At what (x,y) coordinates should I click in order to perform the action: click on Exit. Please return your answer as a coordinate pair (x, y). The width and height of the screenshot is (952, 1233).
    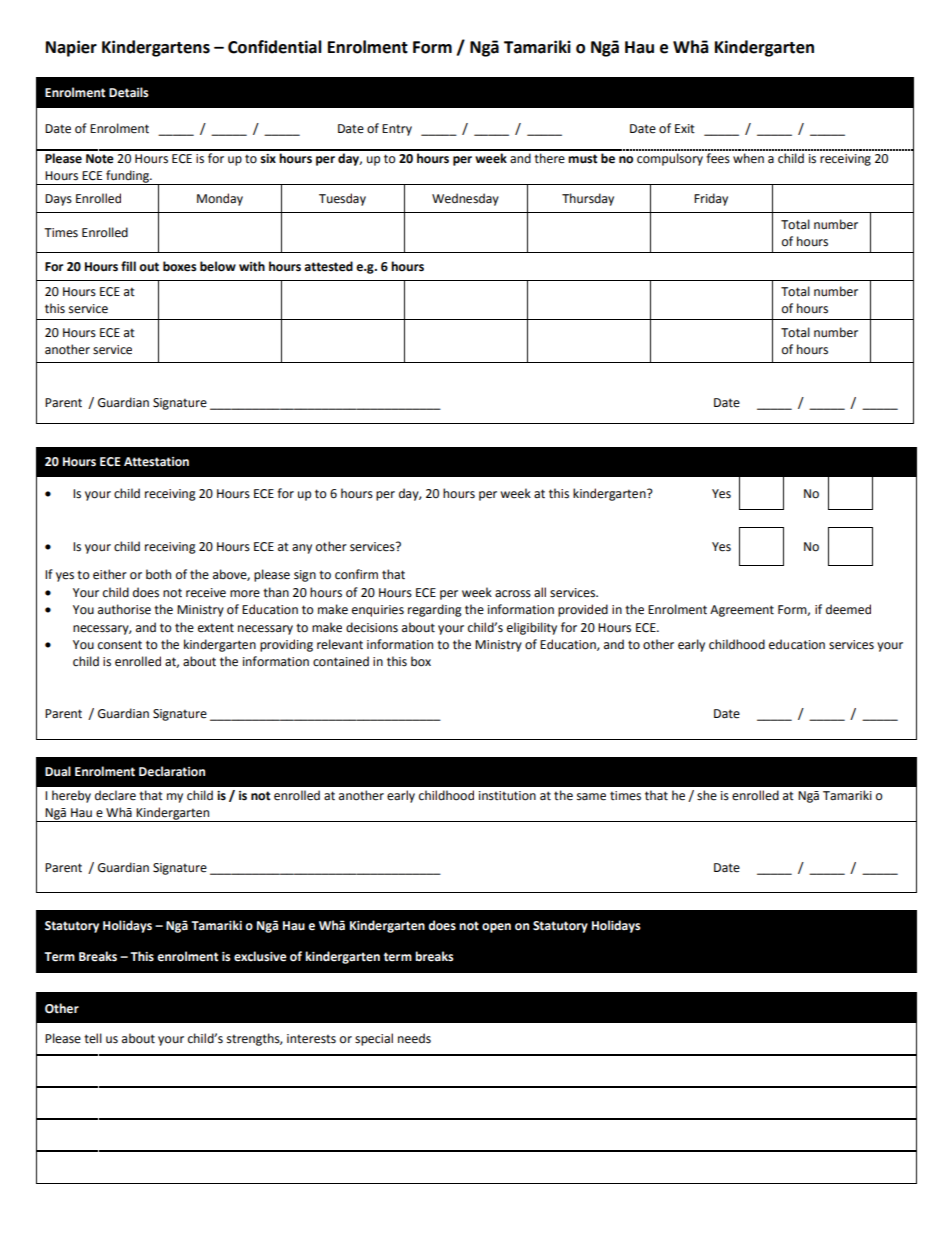
    Looking at the image, I should click on (685, 128).
